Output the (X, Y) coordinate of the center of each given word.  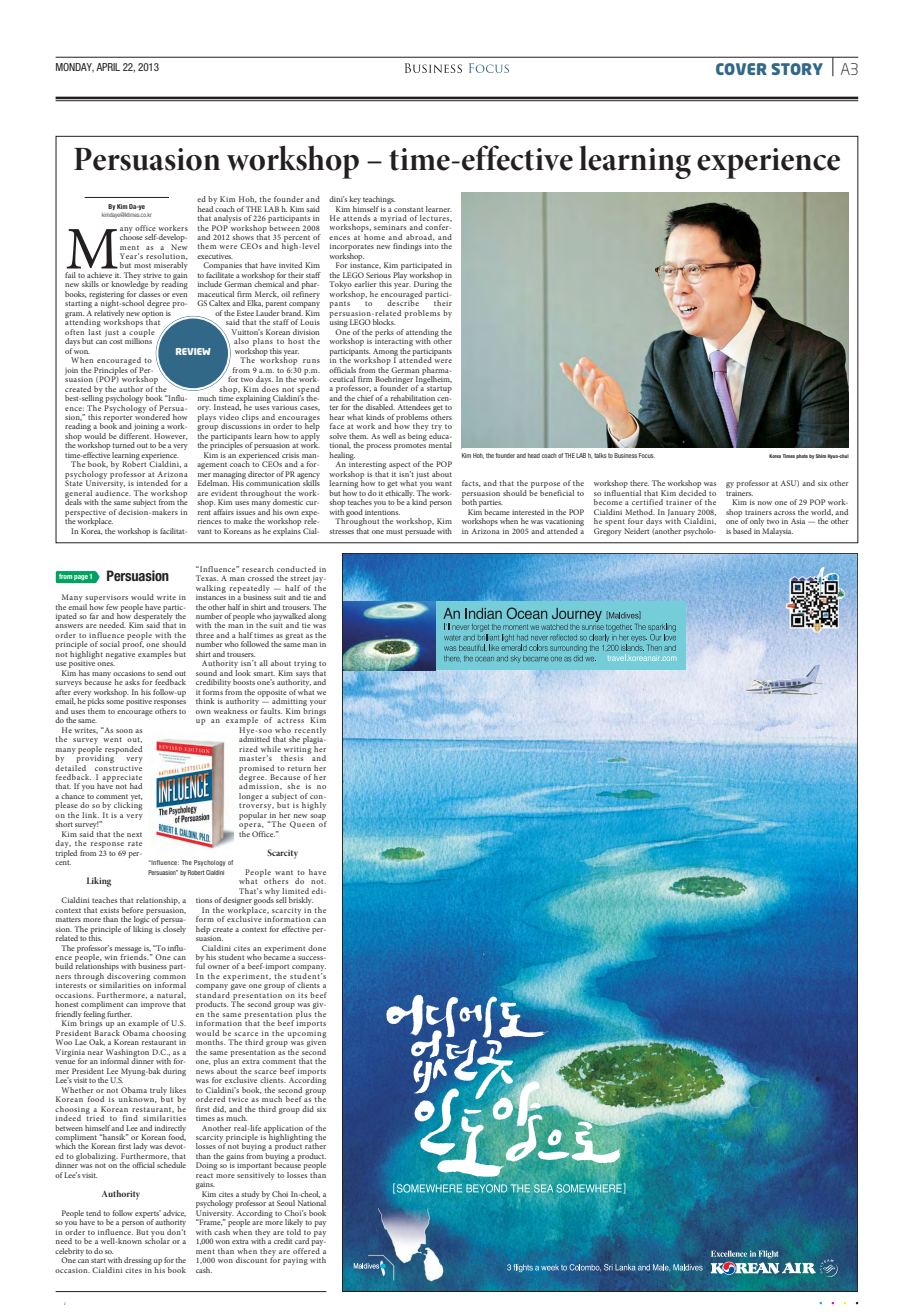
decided (692, 491)
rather (315, 1145)
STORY (797, 69)
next (134, 834)
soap (318, 818)
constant (408, 209)
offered (307, 1249)
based (742, 531)
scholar (157, 1240)
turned (123, 445)
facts (471, 483)
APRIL (108, 67)
